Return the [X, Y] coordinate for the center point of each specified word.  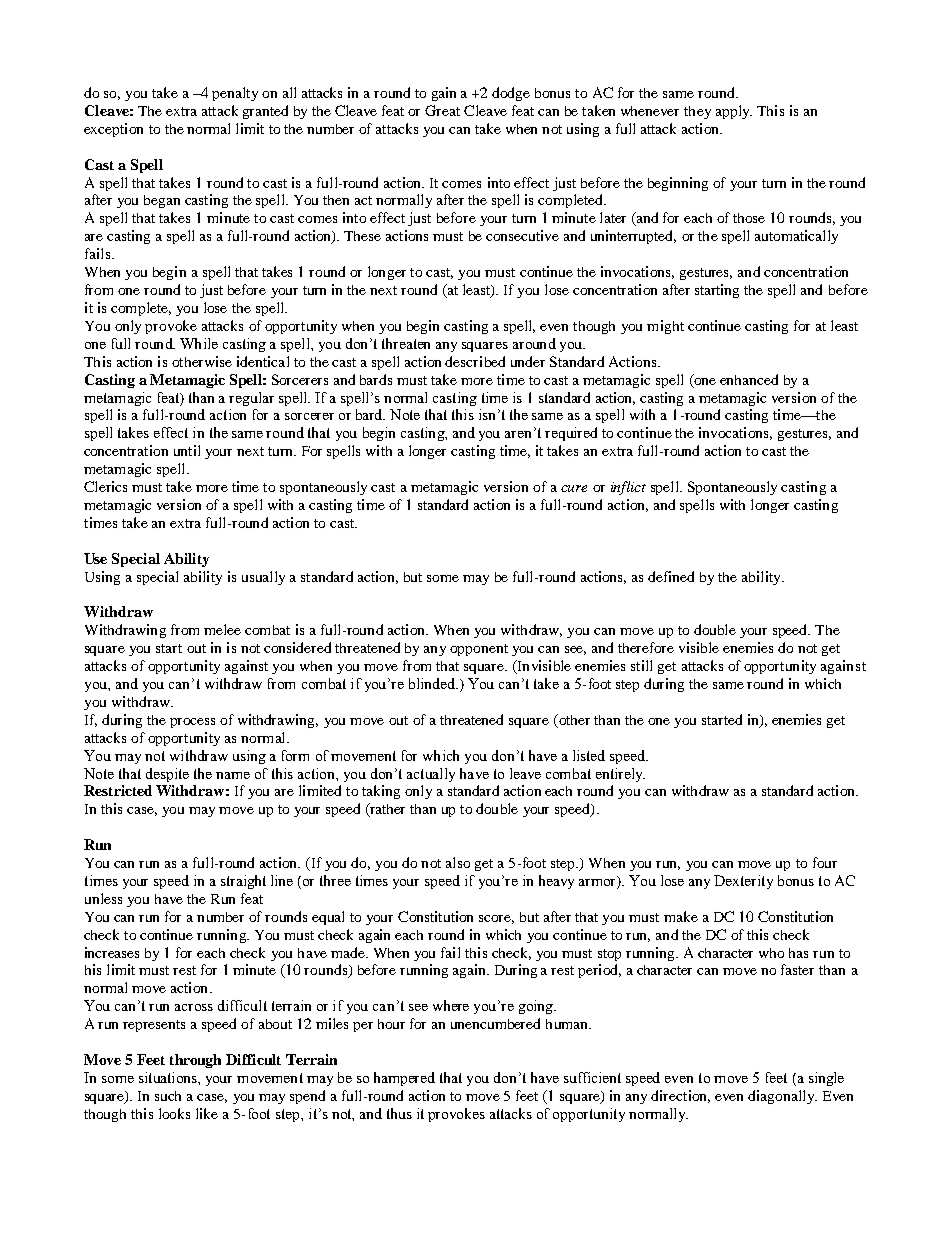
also [458, 862]
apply [734, 112]
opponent [479, 650]
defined [671, 576]
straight [243, 882]
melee [222, 629]
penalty [235, 94]
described [475, 361]
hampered [404, 1079]
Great [442, 110]
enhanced [749, 379]
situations [169, 1077]
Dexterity [743, 882]
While [199, 343]
